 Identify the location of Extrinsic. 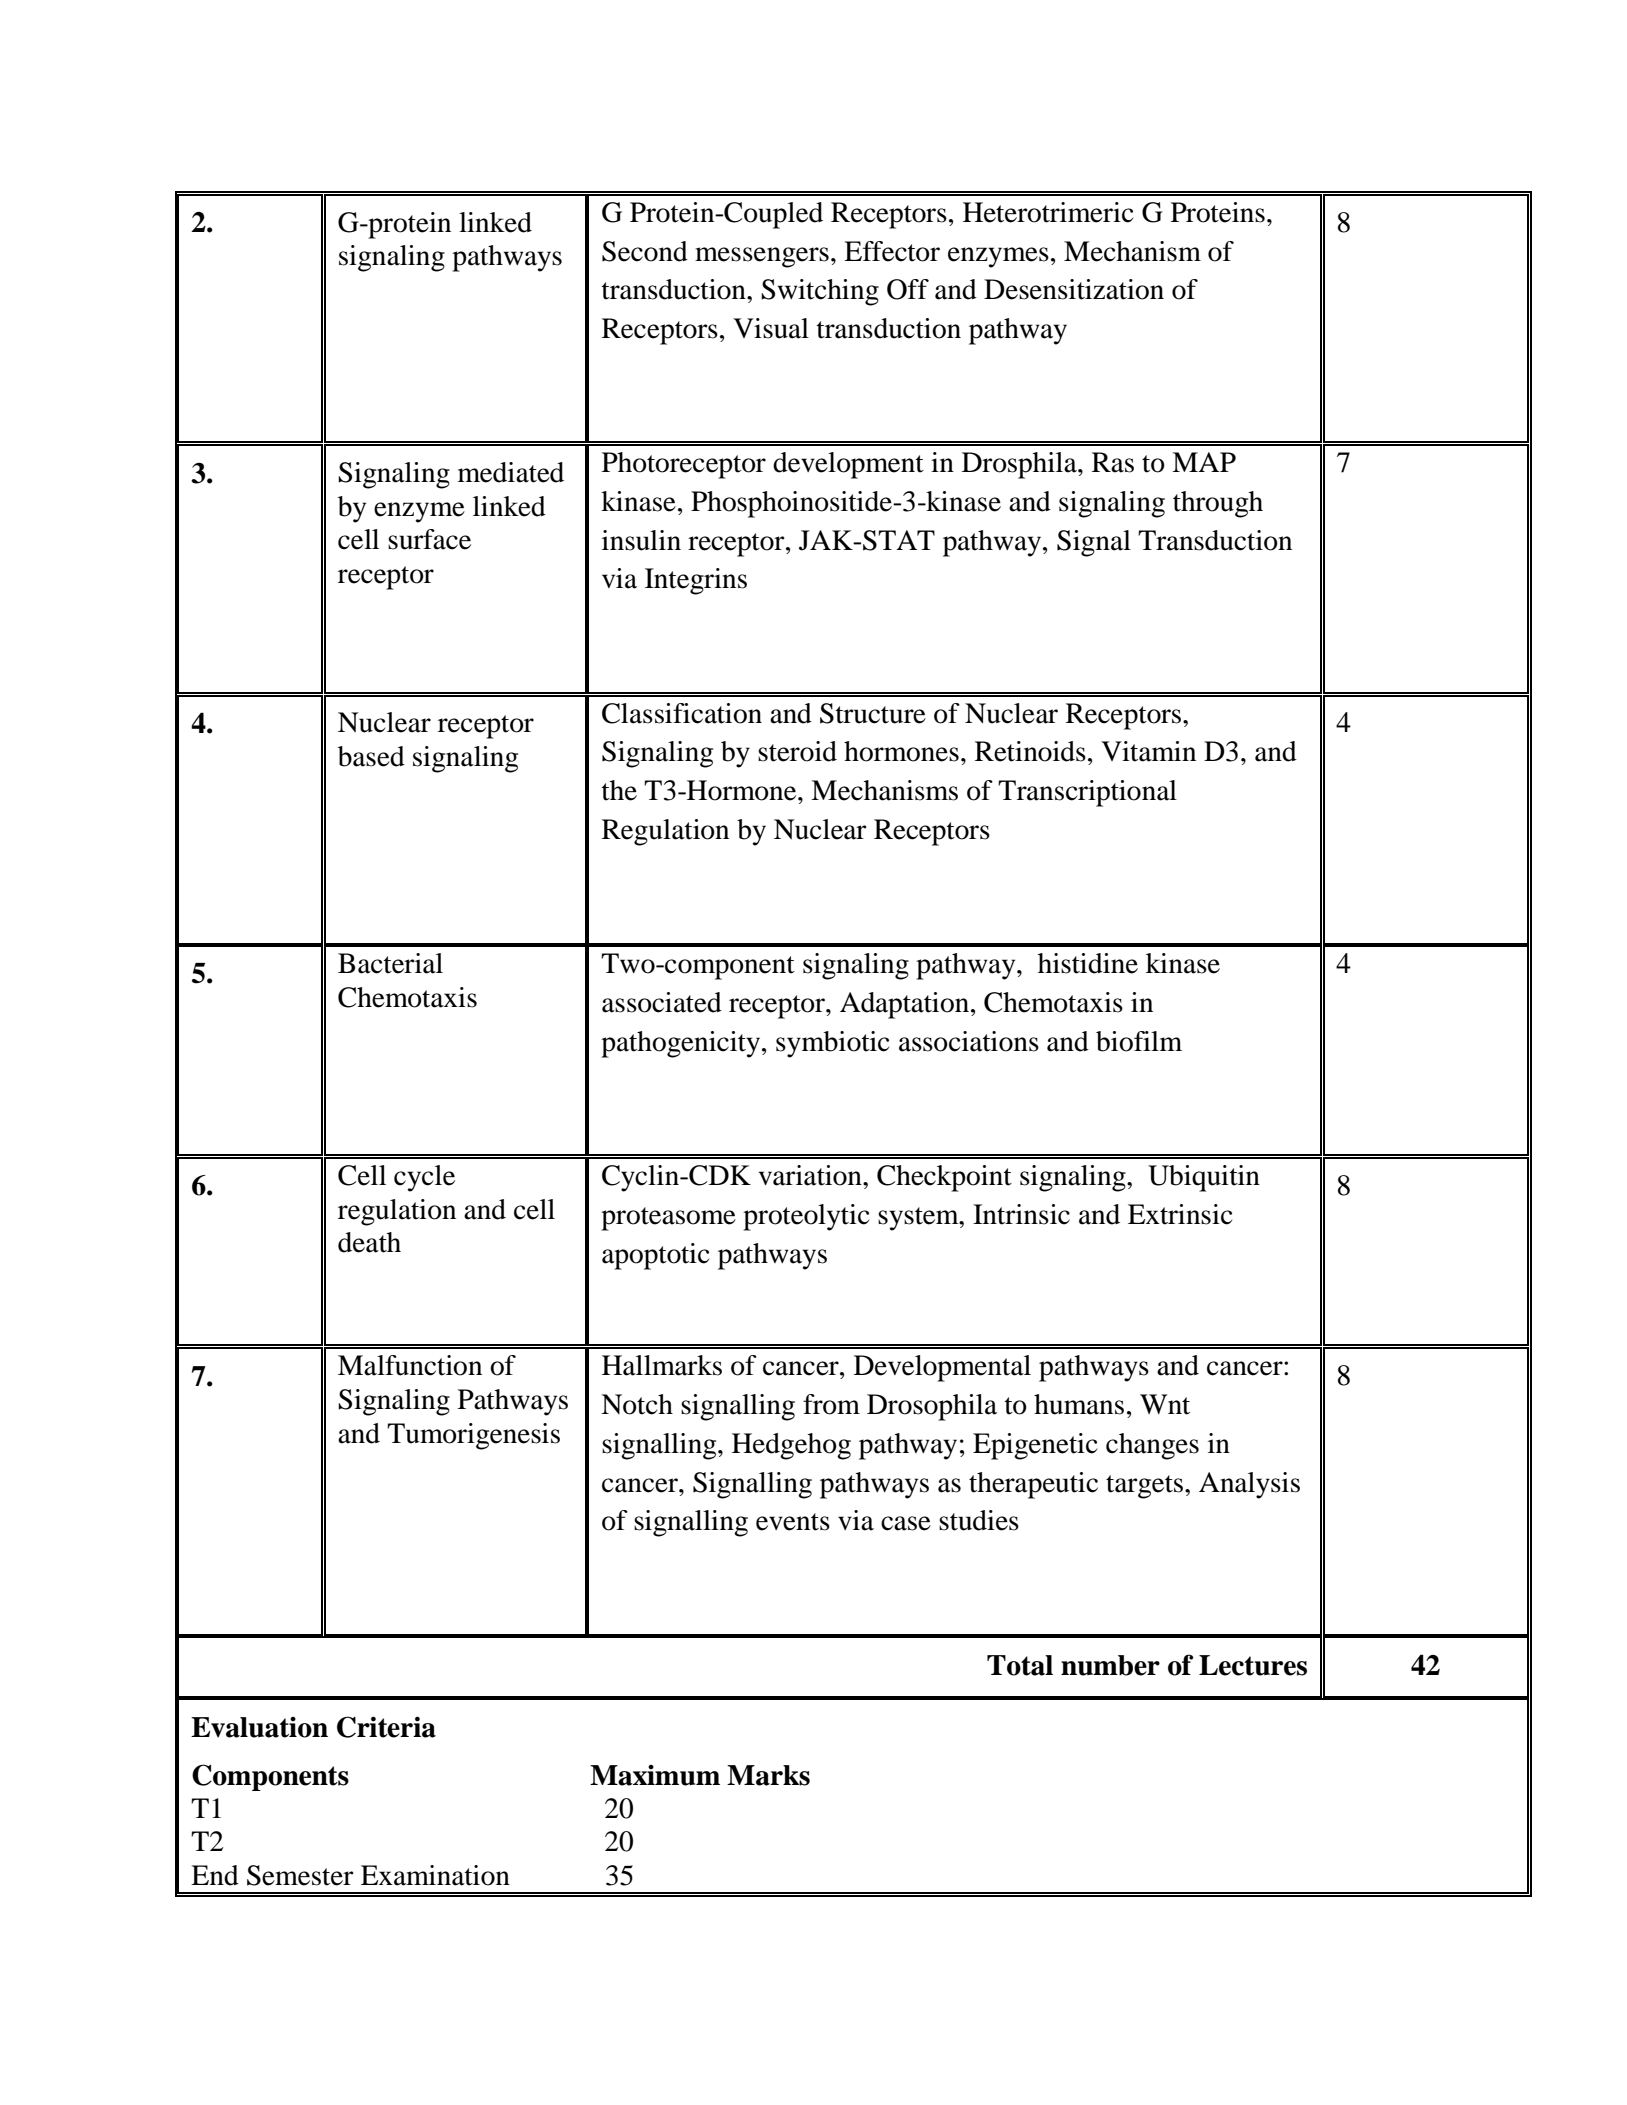
(1180, 1214).
